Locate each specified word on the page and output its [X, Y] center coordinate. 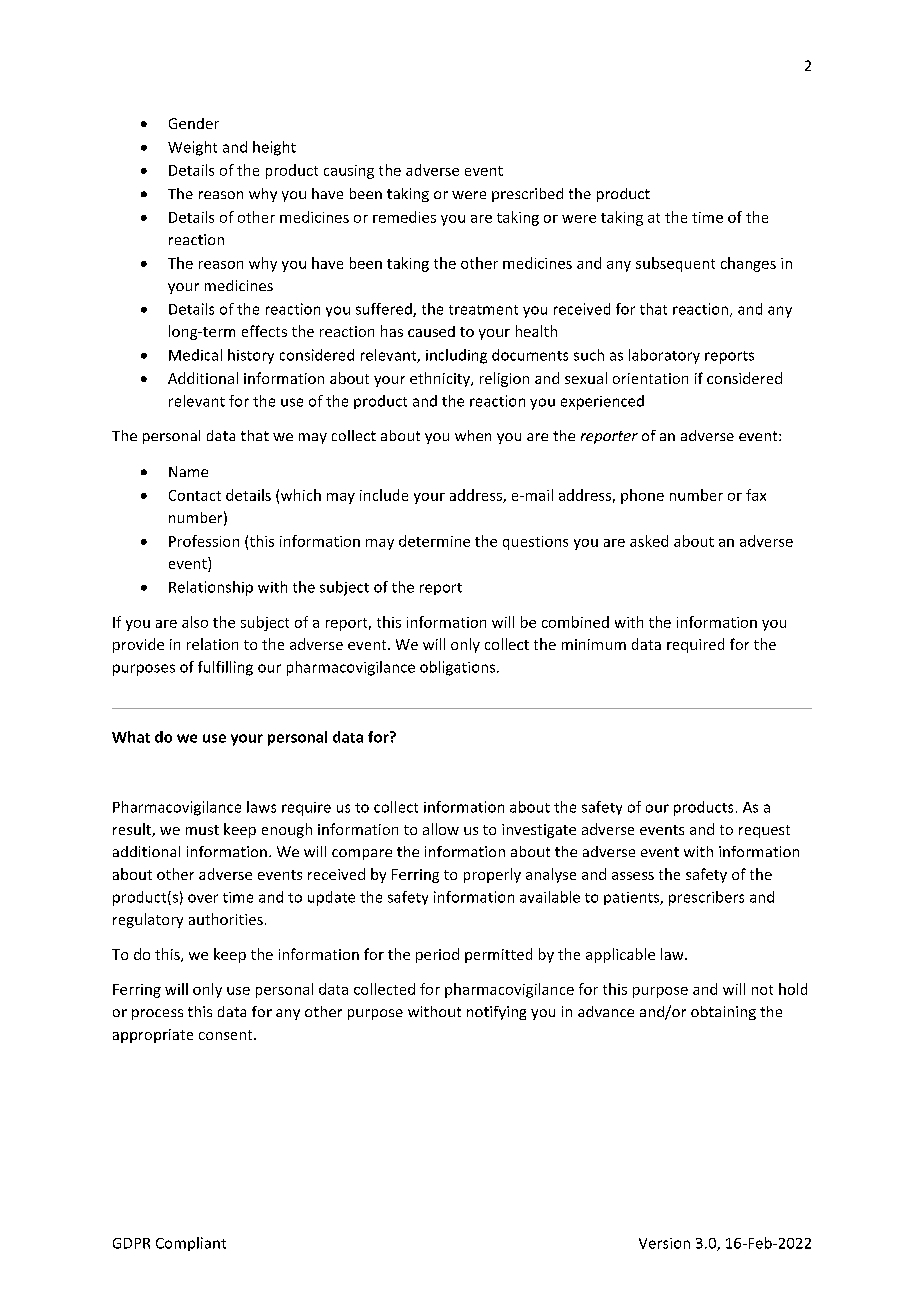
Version [664, 1243]
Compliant [191, 1244]
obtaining [723, 1013]
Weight [192, 148]
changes [748, 264]
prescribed [527, 195]
